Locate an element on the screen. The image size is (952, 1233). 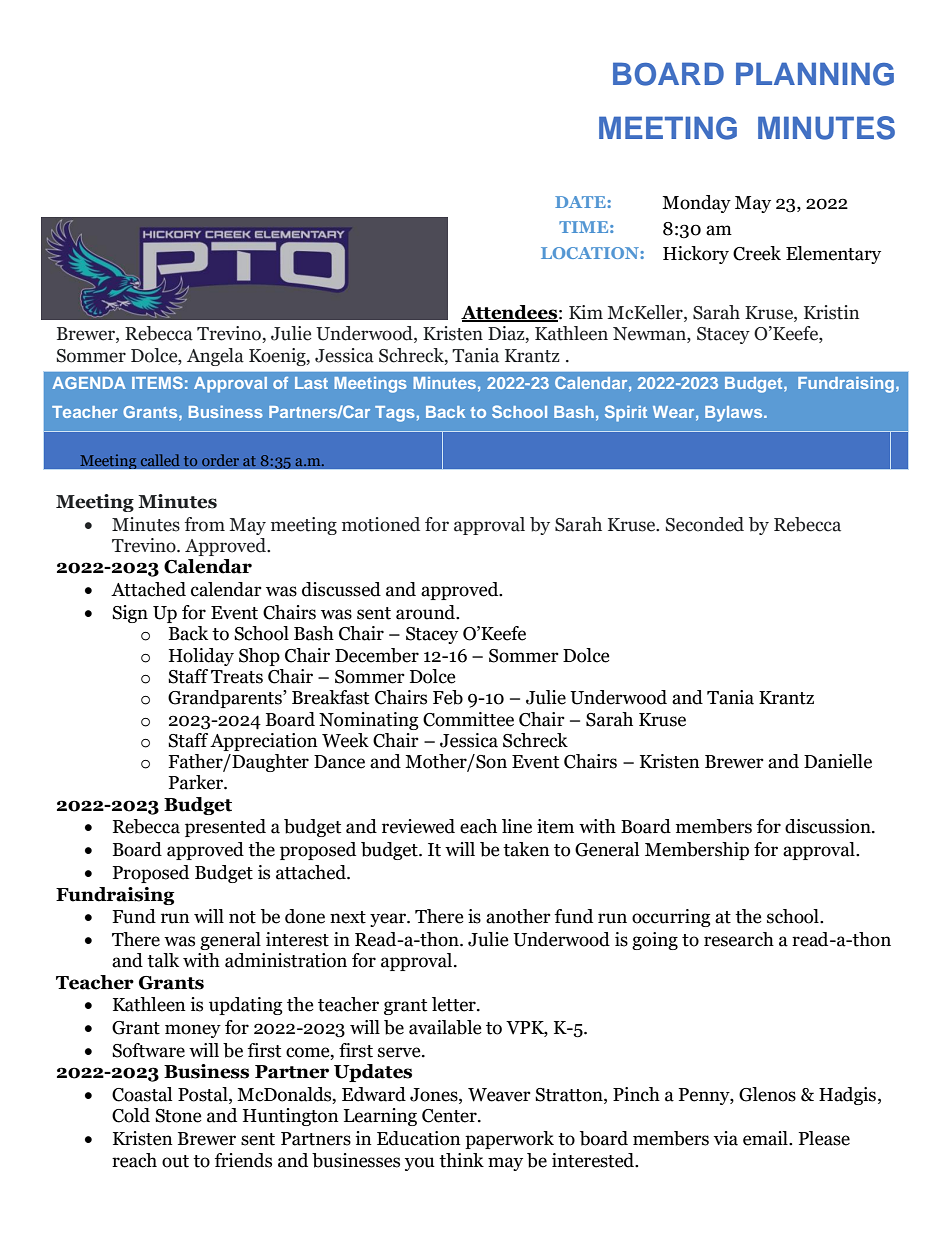
Angela is located at coordinates (215, 357).
